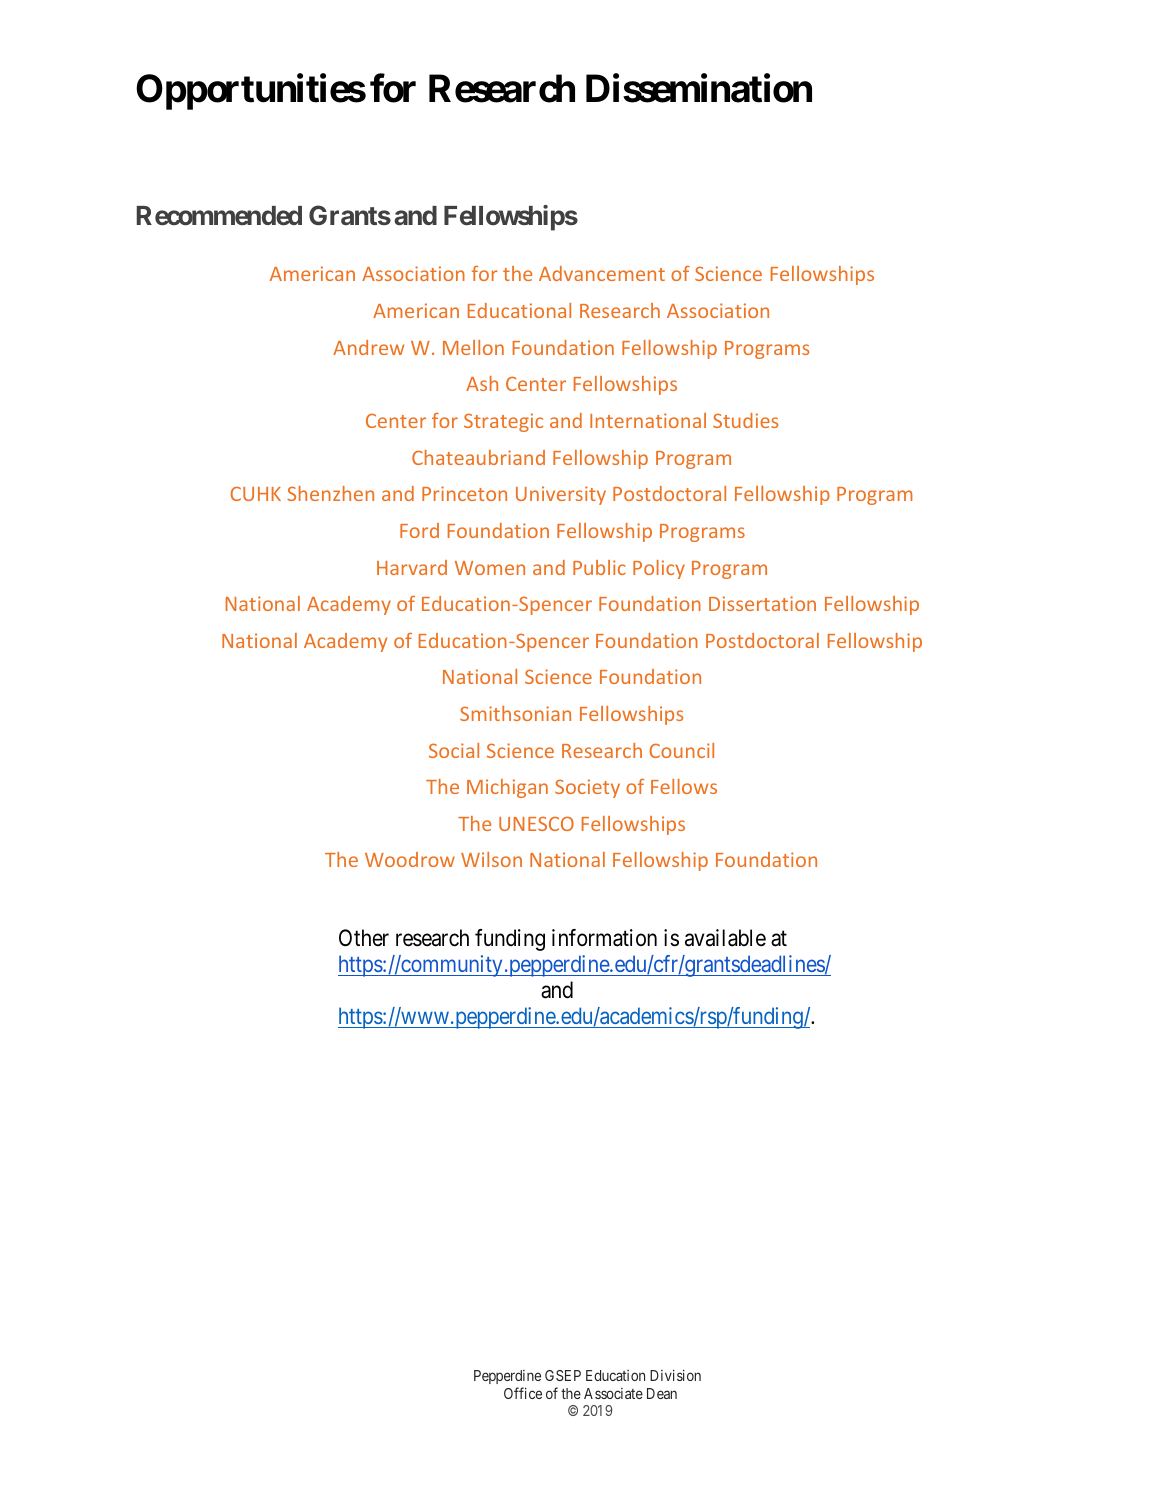 This page has height=1487, width=1149. What do you see at coordinates (681, 750) in the page?
I see `Council` at bounding box center [681, 750].
